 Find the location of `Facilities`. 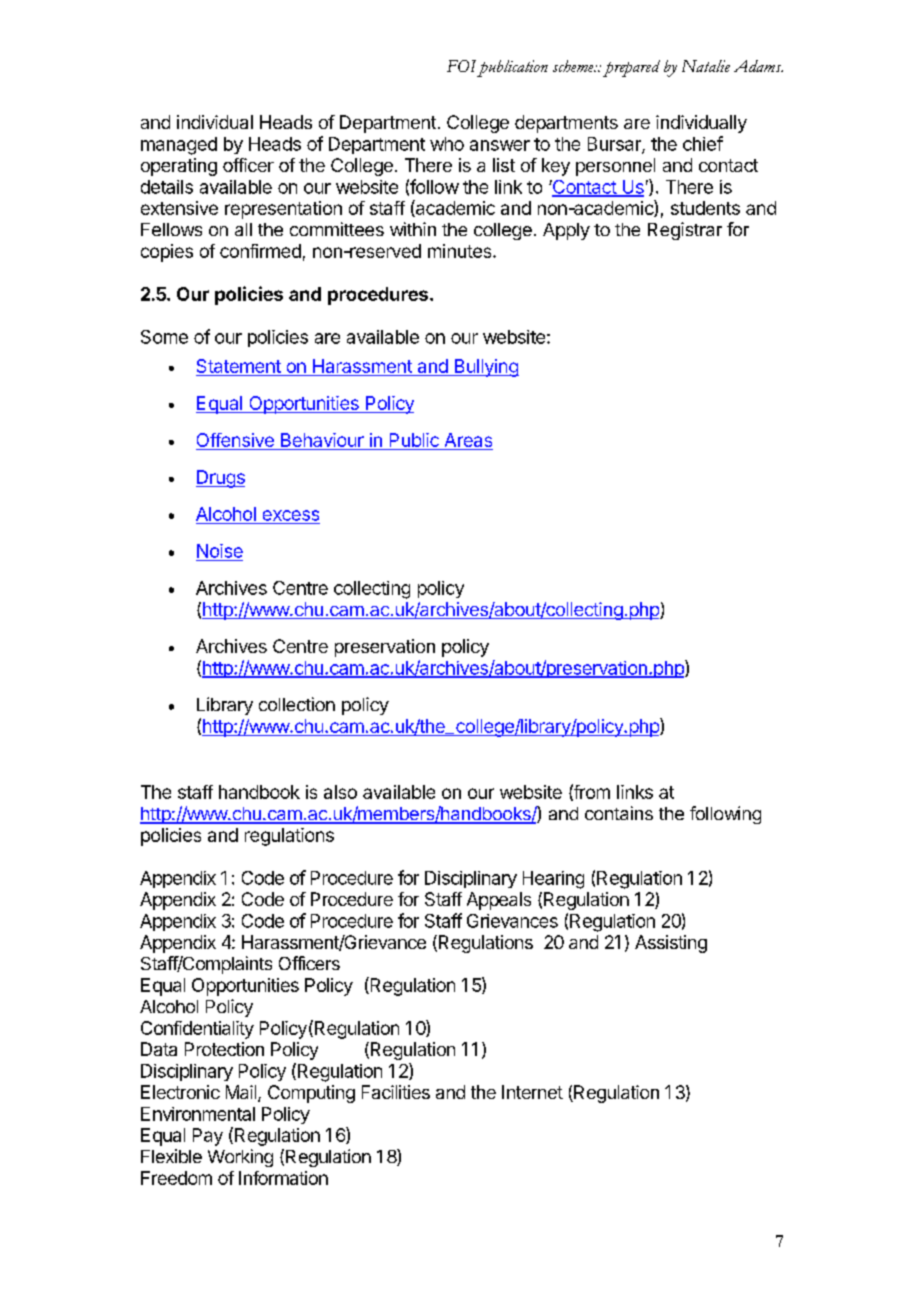

Facilities is located at coordinates (396, 1092).
